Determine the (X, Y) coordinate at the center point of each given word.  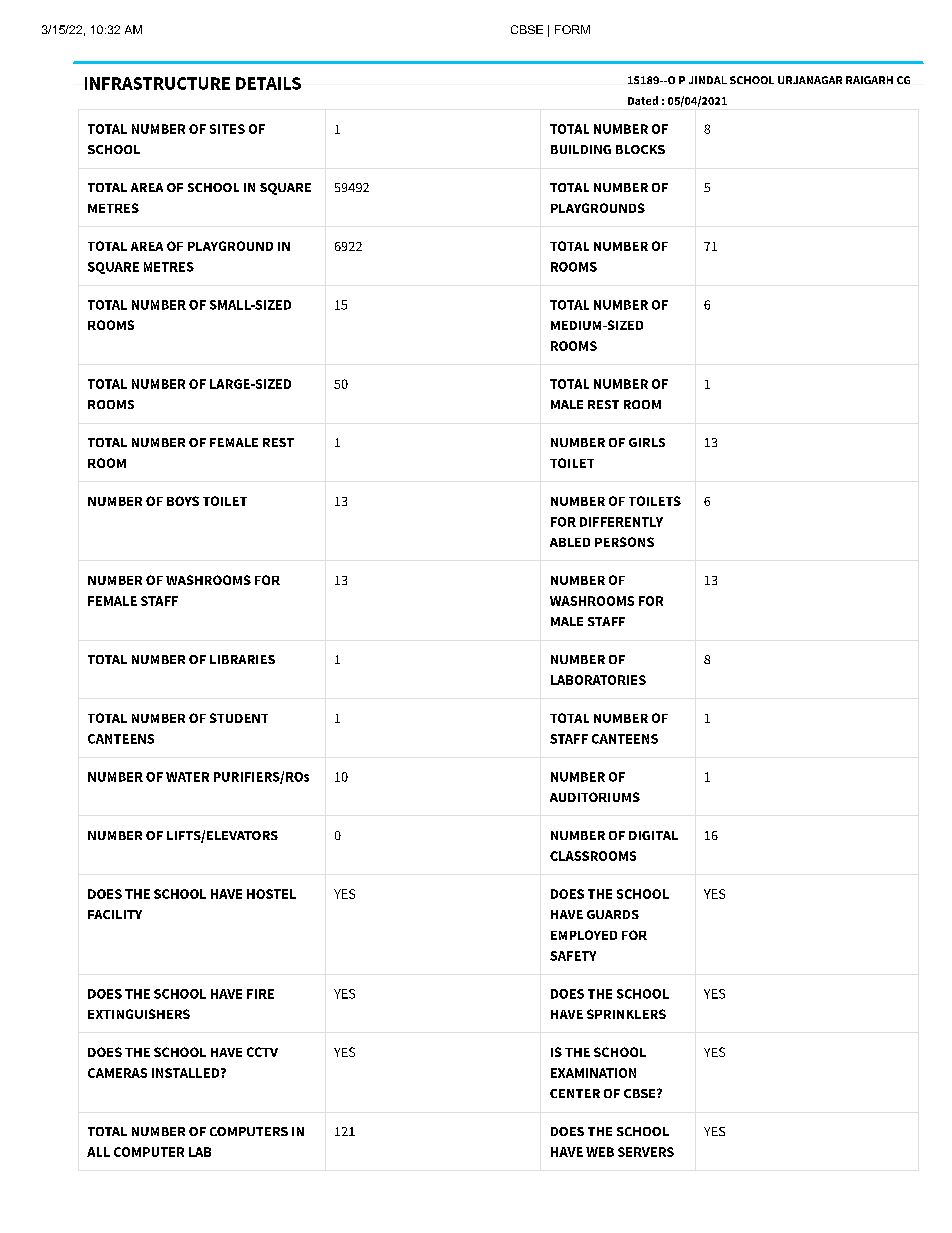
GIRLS (647, 442)
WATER (187, 777)
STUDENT (239, 718)
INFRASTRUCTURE (157, 83)
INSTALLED (187, 1073)
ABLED (570, 542)
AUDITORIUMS (595, 797)
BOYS (183, 501)
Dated (643, 100)
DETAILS (268, 83)
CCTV (262, 1052)
